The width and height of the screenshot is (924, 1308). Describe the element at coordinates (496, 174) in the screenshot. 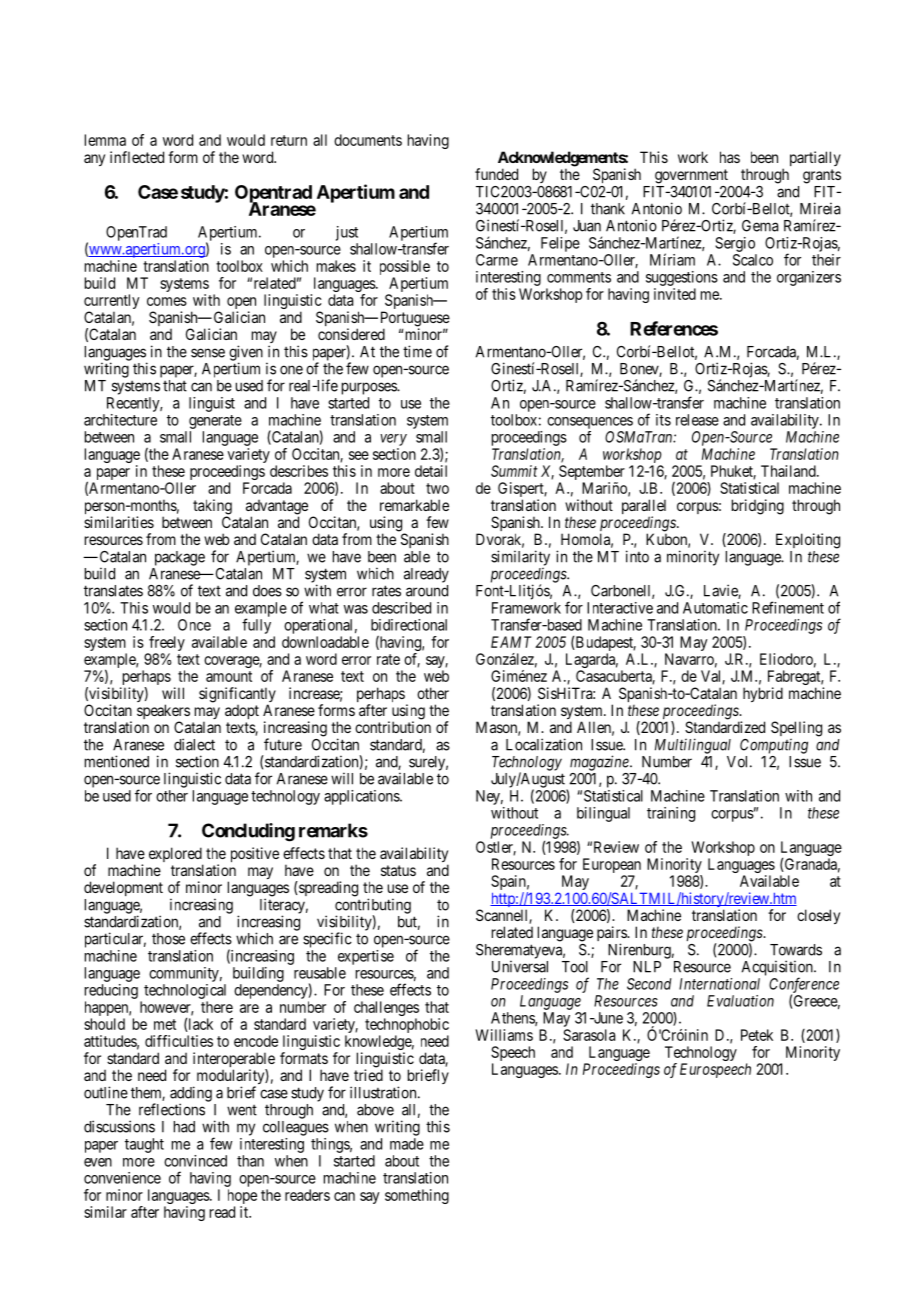

I see `funded` at that location.
